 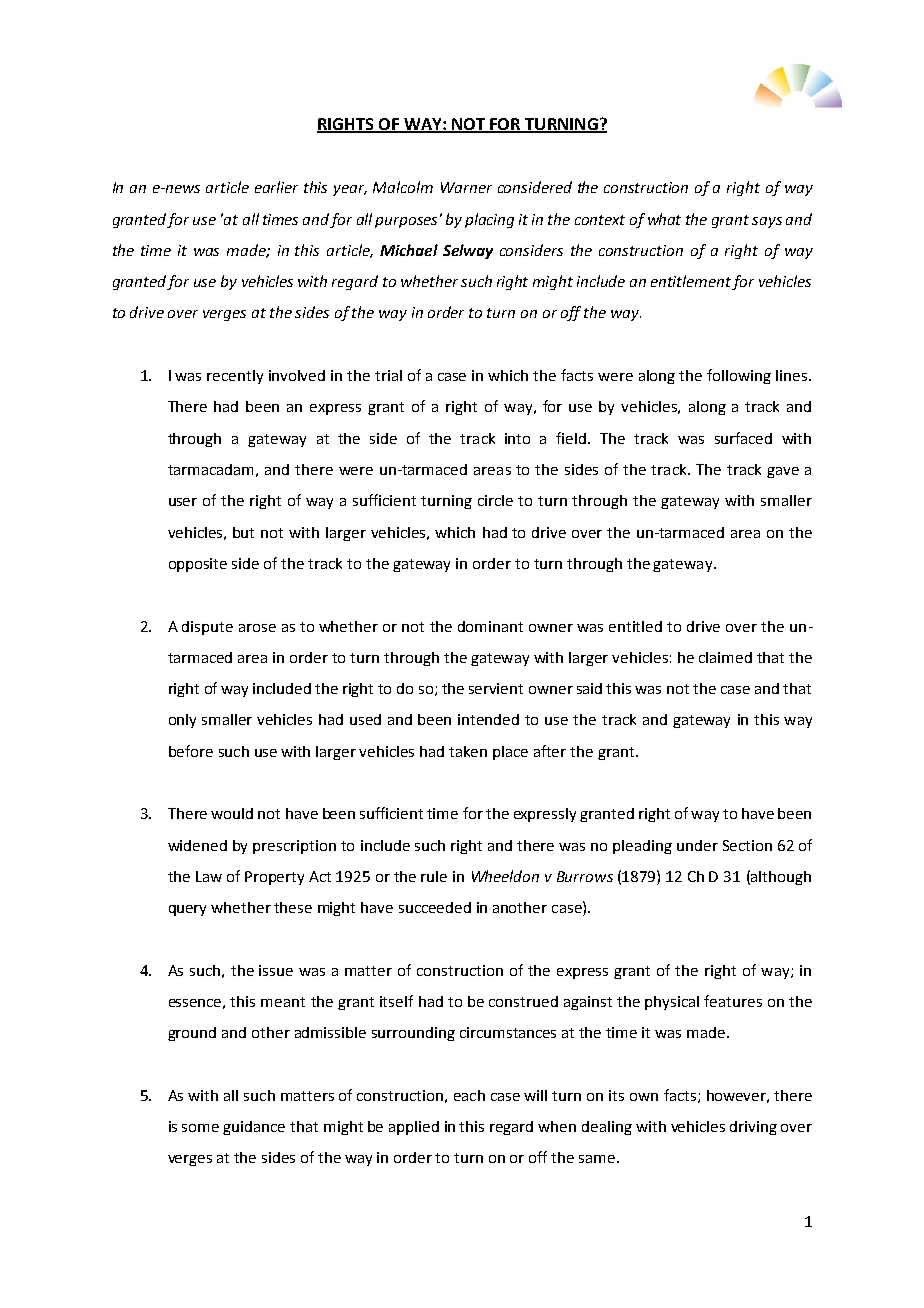 What do you see at coordinates (435, 907) in the document?
I see `succeeded` at bounding box center [435, 907].
